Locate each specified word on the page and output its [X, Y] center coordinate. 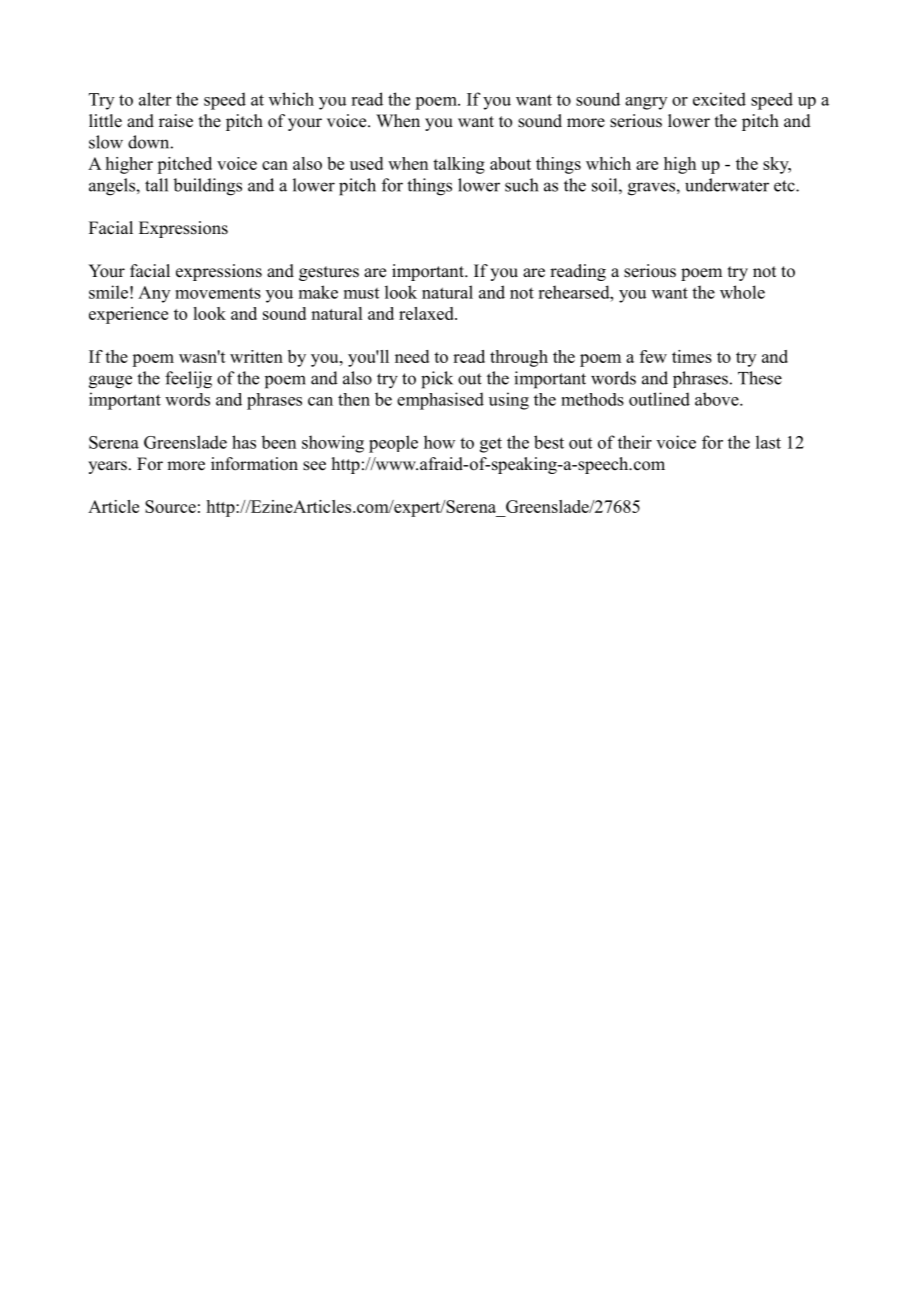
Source [170, 506]
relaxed [427, 313]
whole [742, 292]
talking [459, 165]
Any [154, 294]
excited [719, 99]
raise [176, 121]
